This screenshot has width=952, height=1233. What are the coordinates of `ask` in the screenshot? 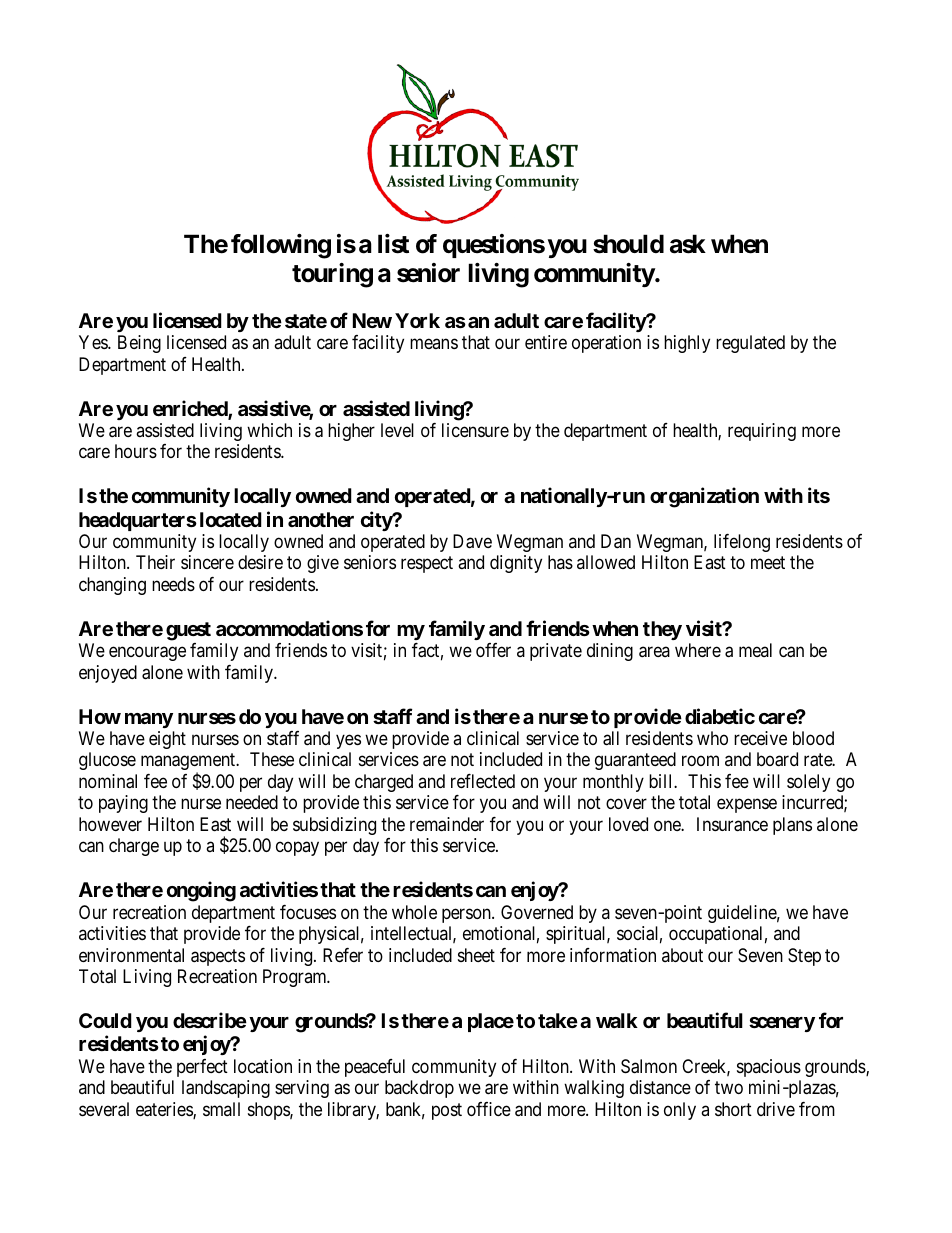 It's located at (688, 244).
